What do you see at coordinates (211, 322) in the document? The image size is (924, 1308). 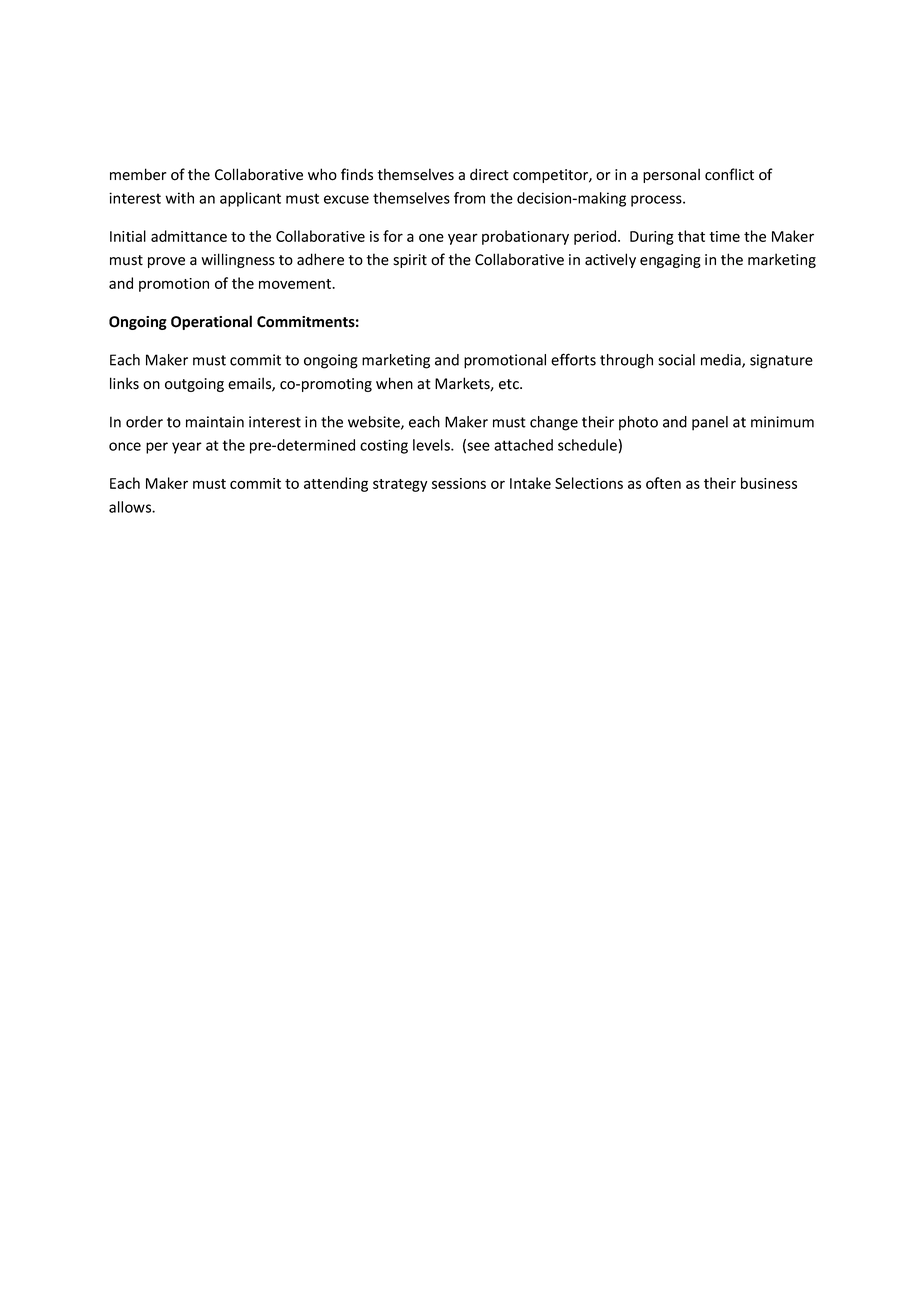 I see `Operational` at bounding box center [211, 322].
